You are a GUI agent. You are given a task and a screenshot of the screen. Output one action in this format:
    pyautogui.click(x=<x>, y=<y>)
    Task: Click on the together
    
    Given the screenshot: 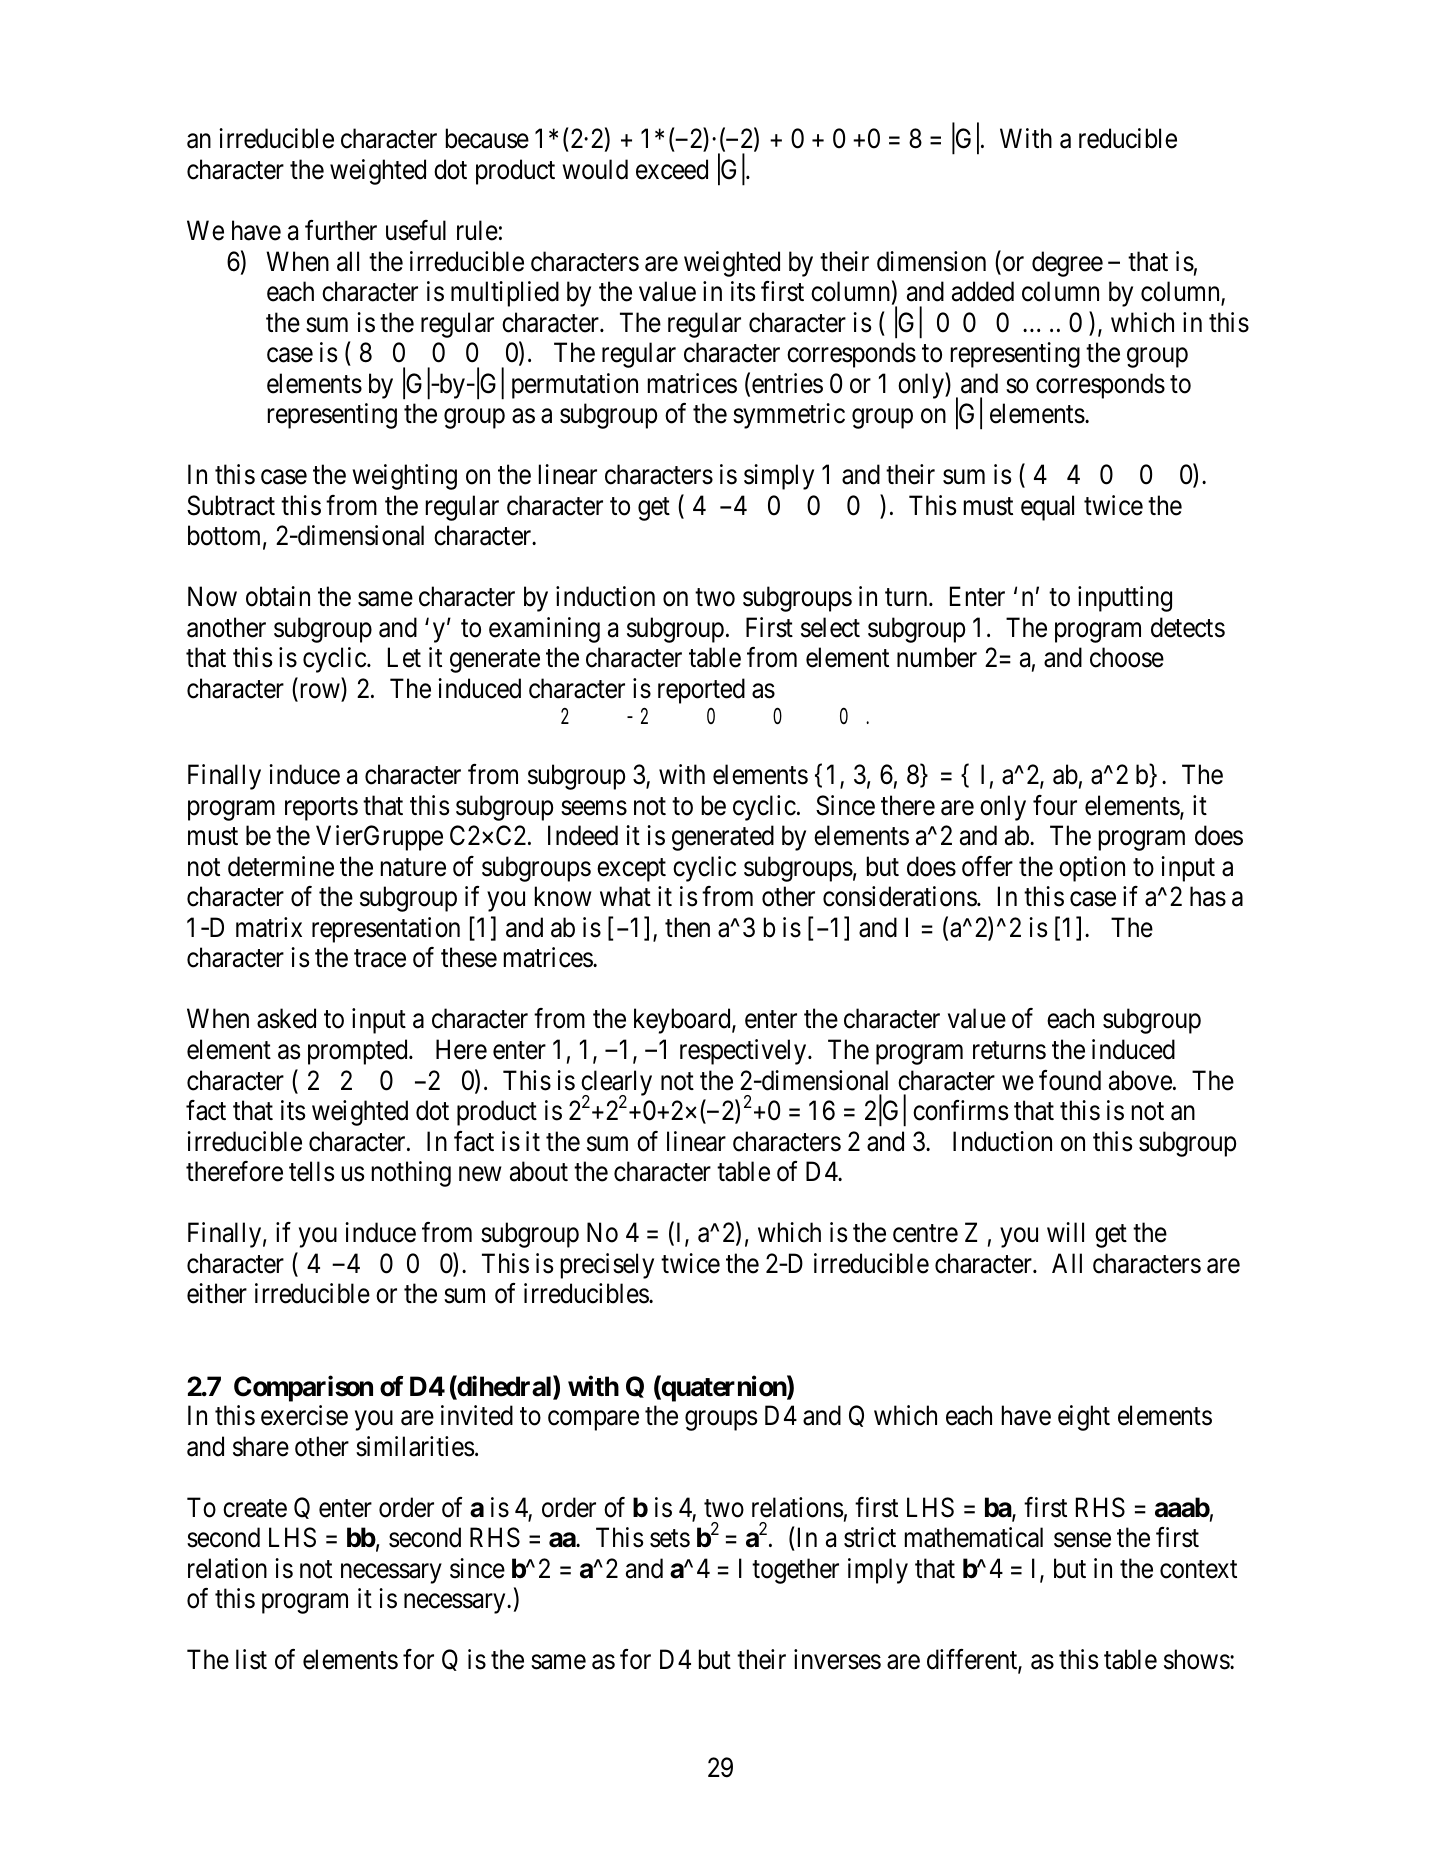 What is the action you would take?
    pyautogui.click(x=795, y=1571)
